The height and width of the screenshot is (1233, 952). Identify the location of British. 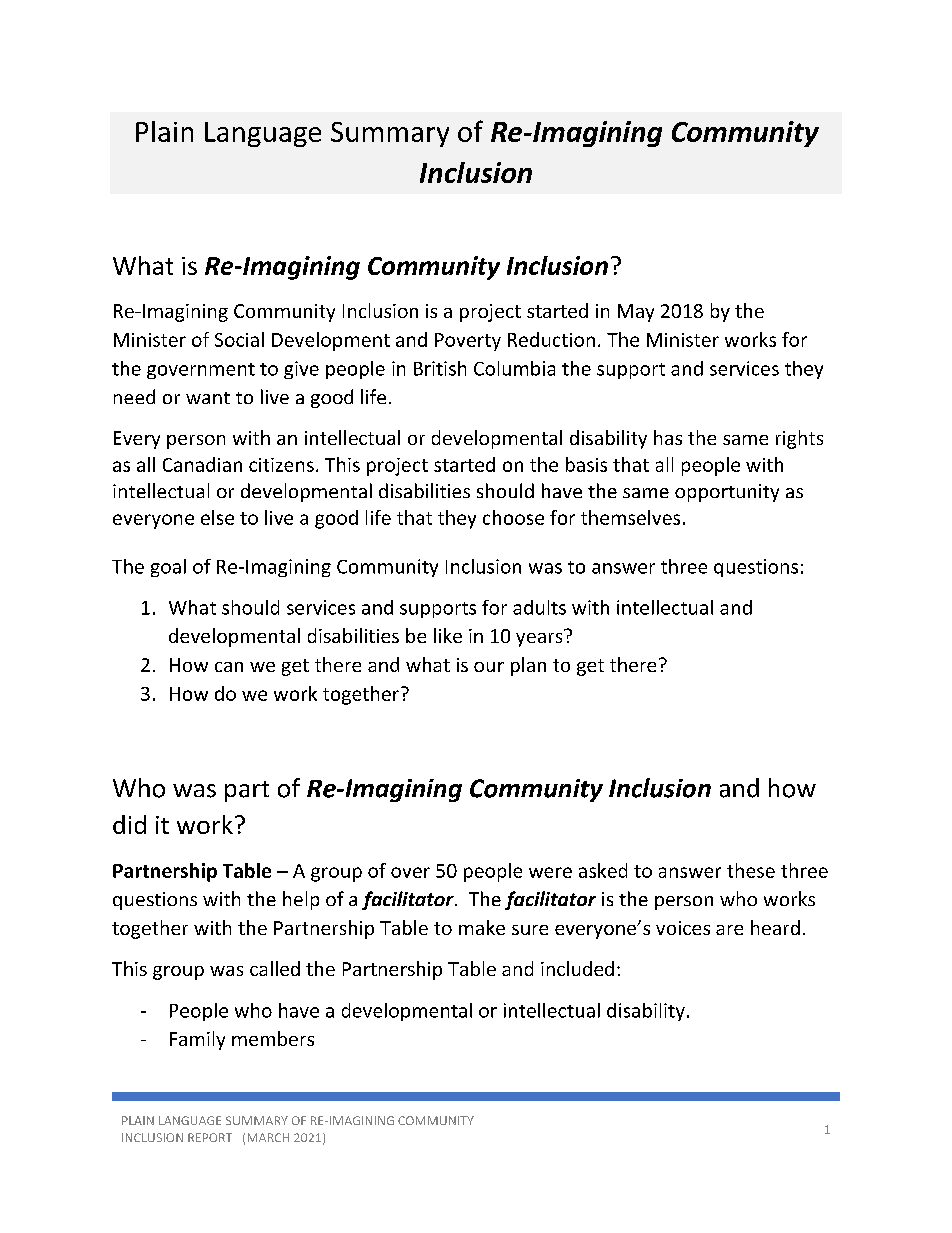
(440, 368).
